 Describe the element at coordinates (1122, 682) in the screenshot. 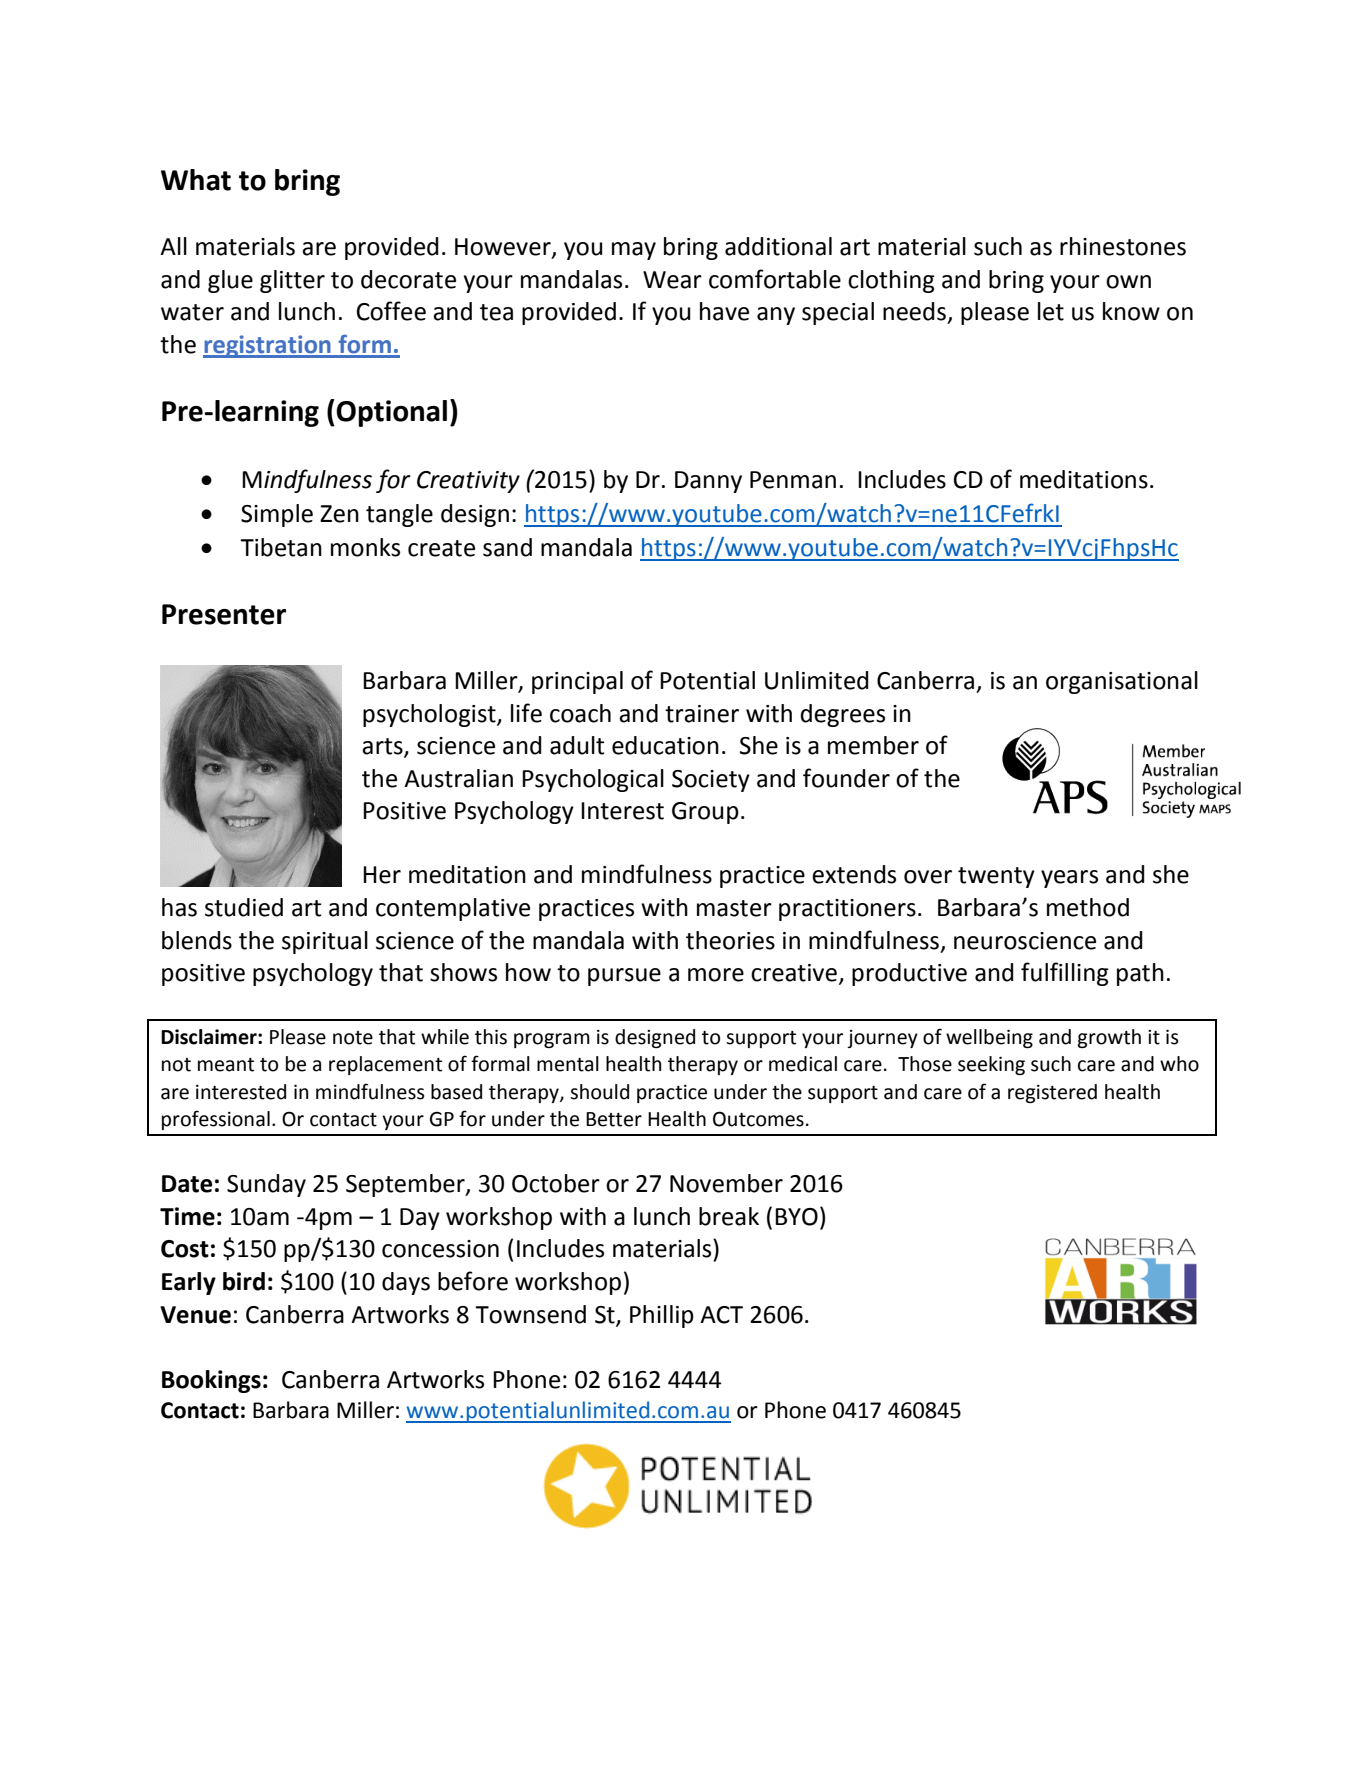

I see `organisational` at that location.
